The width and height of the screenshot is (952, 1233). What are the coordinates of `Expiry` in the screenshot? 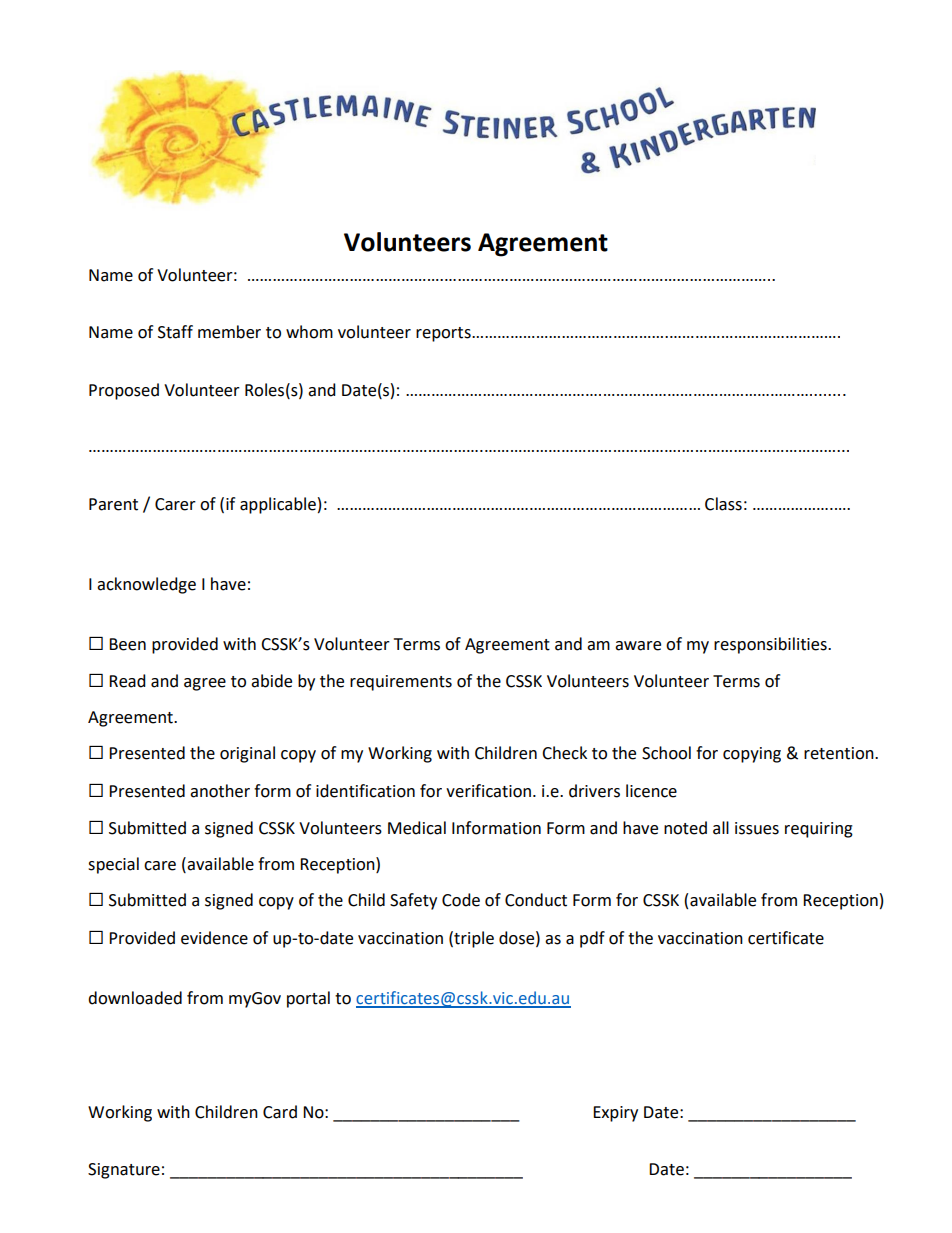 It's located at (615, 1114).
